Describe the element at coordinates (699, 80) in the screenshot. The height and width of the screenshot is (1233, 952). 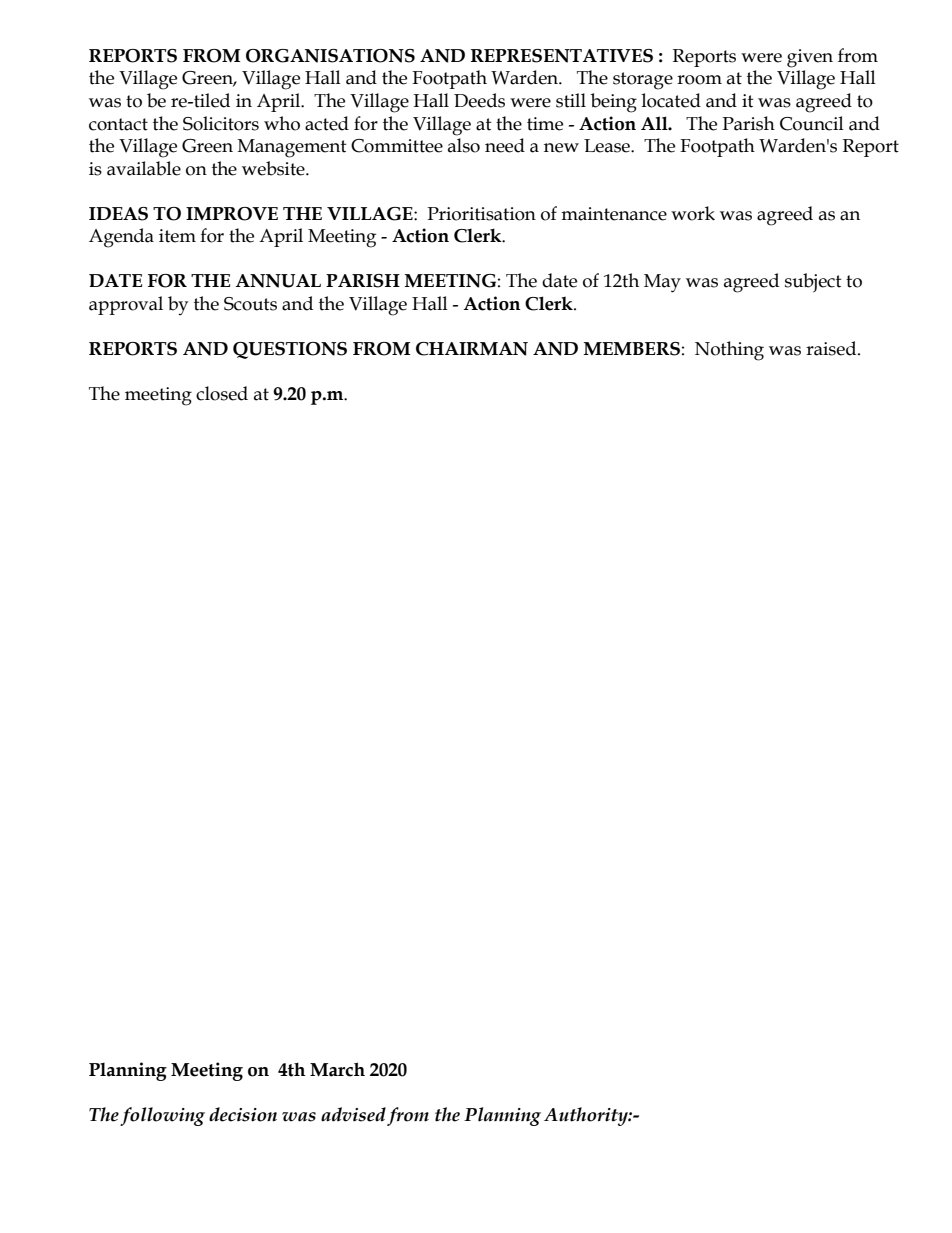
I see `room` at that location.
